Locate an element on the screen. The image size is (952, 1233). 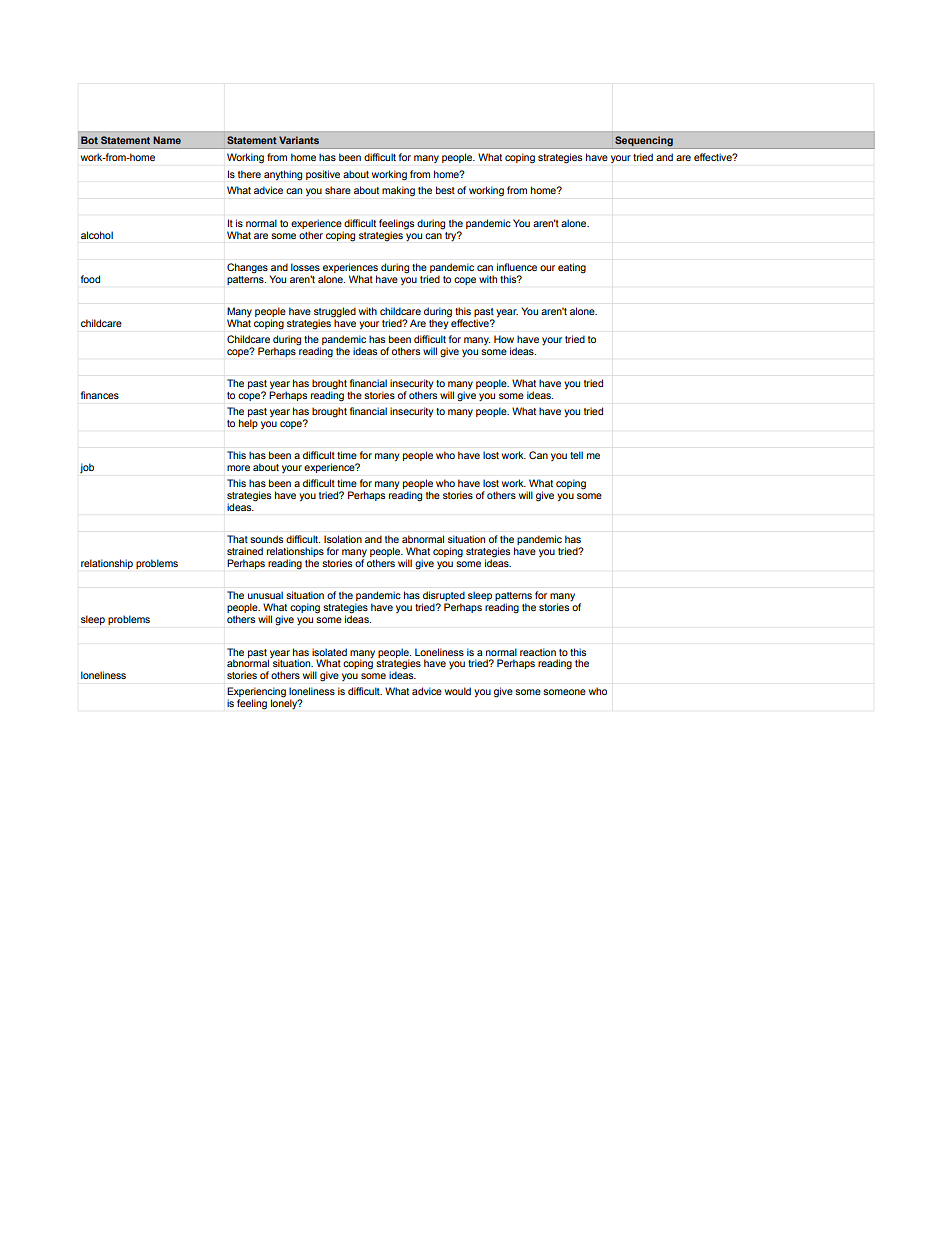
eating is located at coordinates (572, 268).
